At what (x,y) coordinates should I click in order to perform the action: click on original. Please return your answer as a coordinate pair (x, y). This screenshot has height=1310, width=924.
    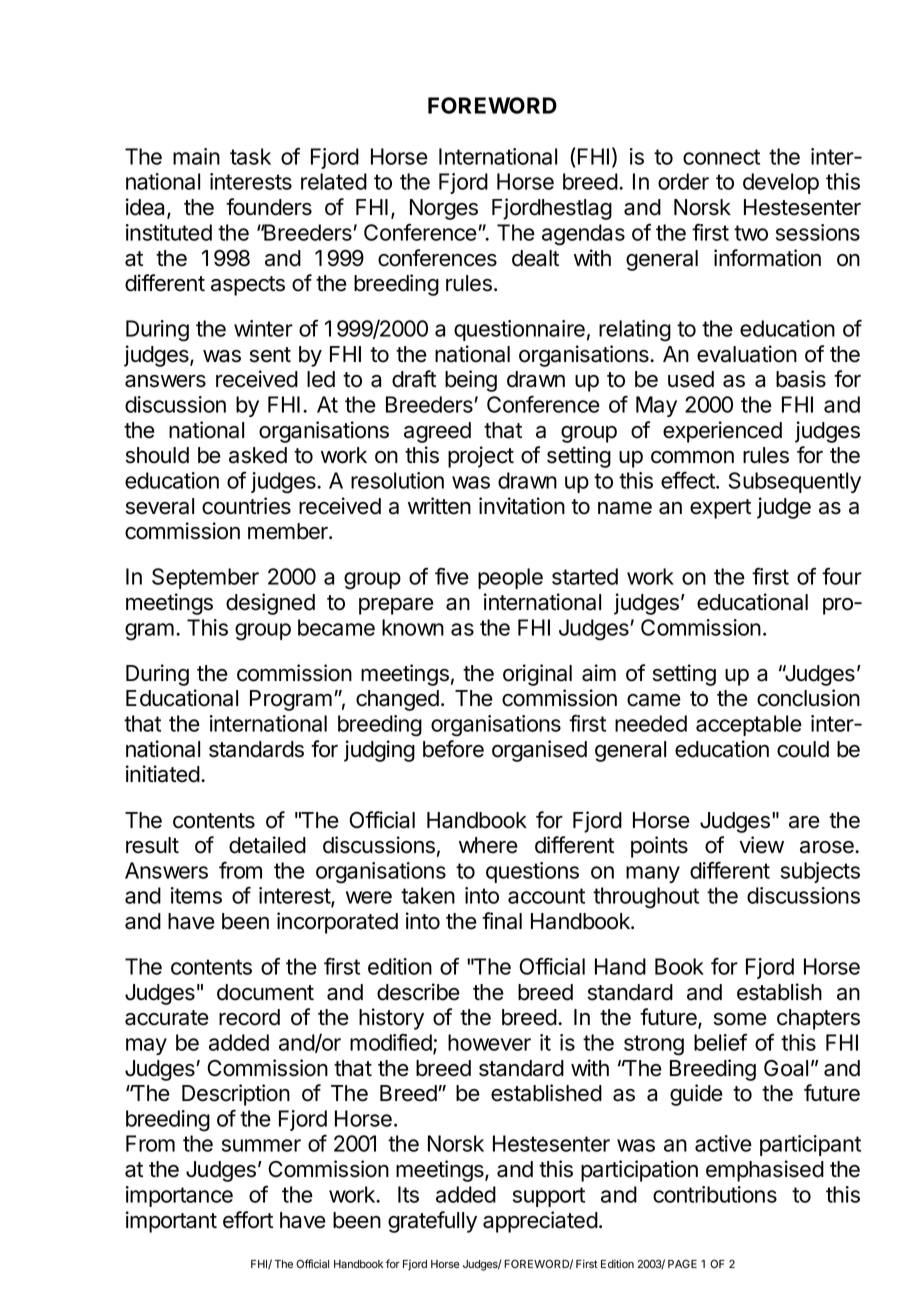
    Looking at the image, I should click on (537, 675).
